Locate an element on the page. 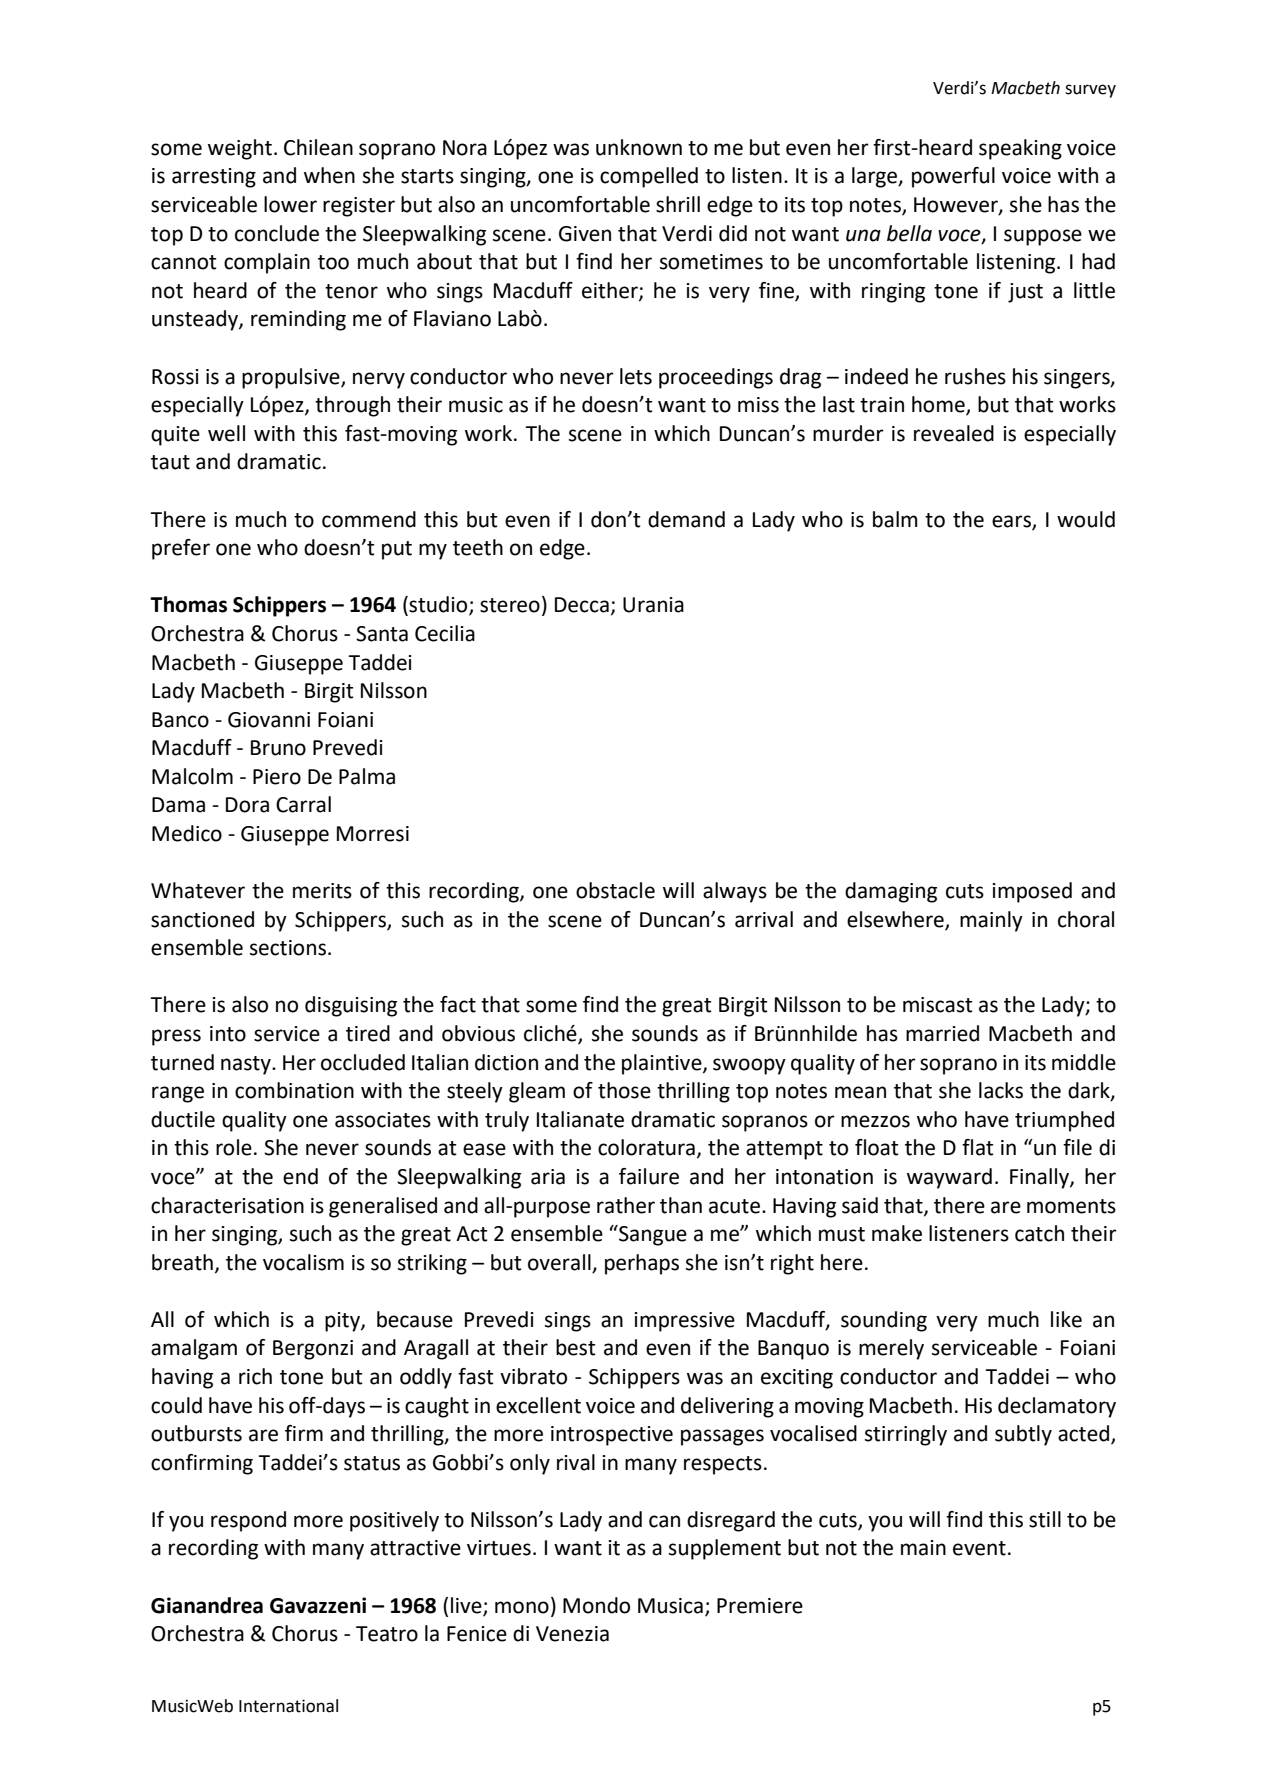 The image size is (1267, 1792). Chilean is located at coordinates (318, 147).
